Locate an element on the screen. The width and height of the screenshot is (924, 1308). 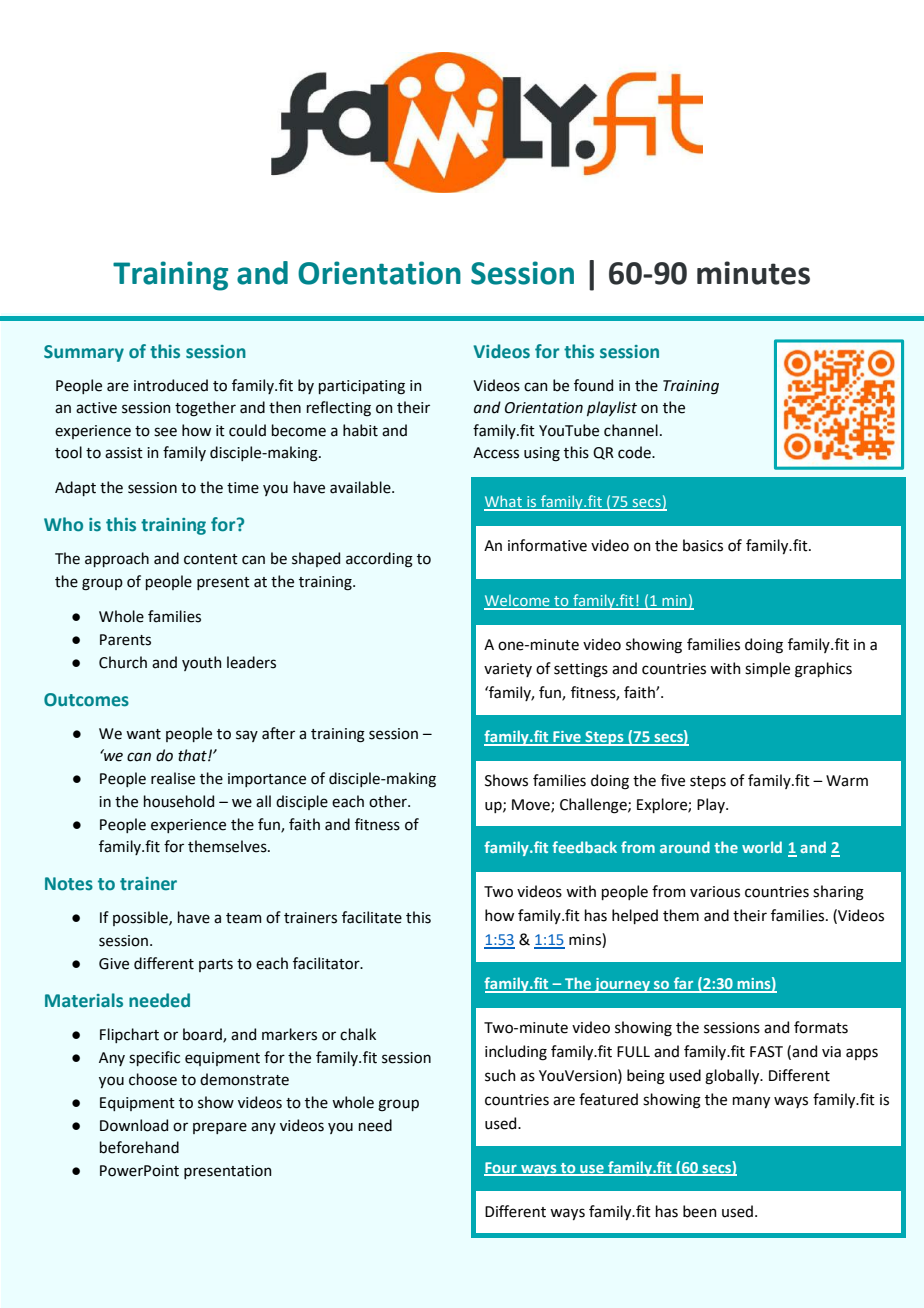
beforehand is located at coordinates (139, 1147).
